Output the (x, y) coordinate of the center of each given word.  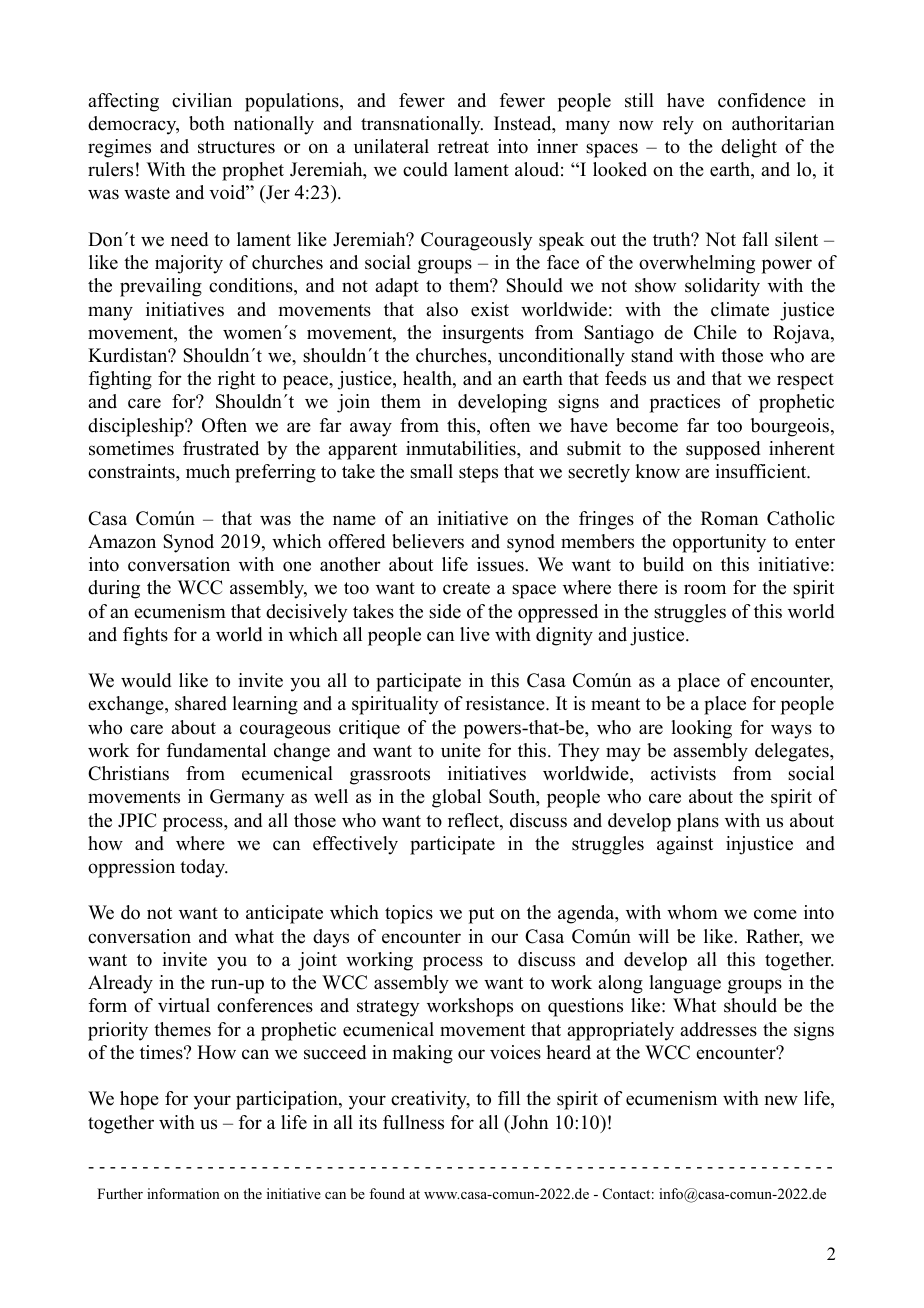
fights (145, 636)
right (236, 380)
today (204, 868)
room (705, 589)
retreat (463, 147)
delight (749, 148)
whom (692, 912)
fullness (413, 1122)
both (207, 123)
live (475, 634)
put (481, 915)
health (428, 379)
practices (685, 403)
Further (120, 1193)
